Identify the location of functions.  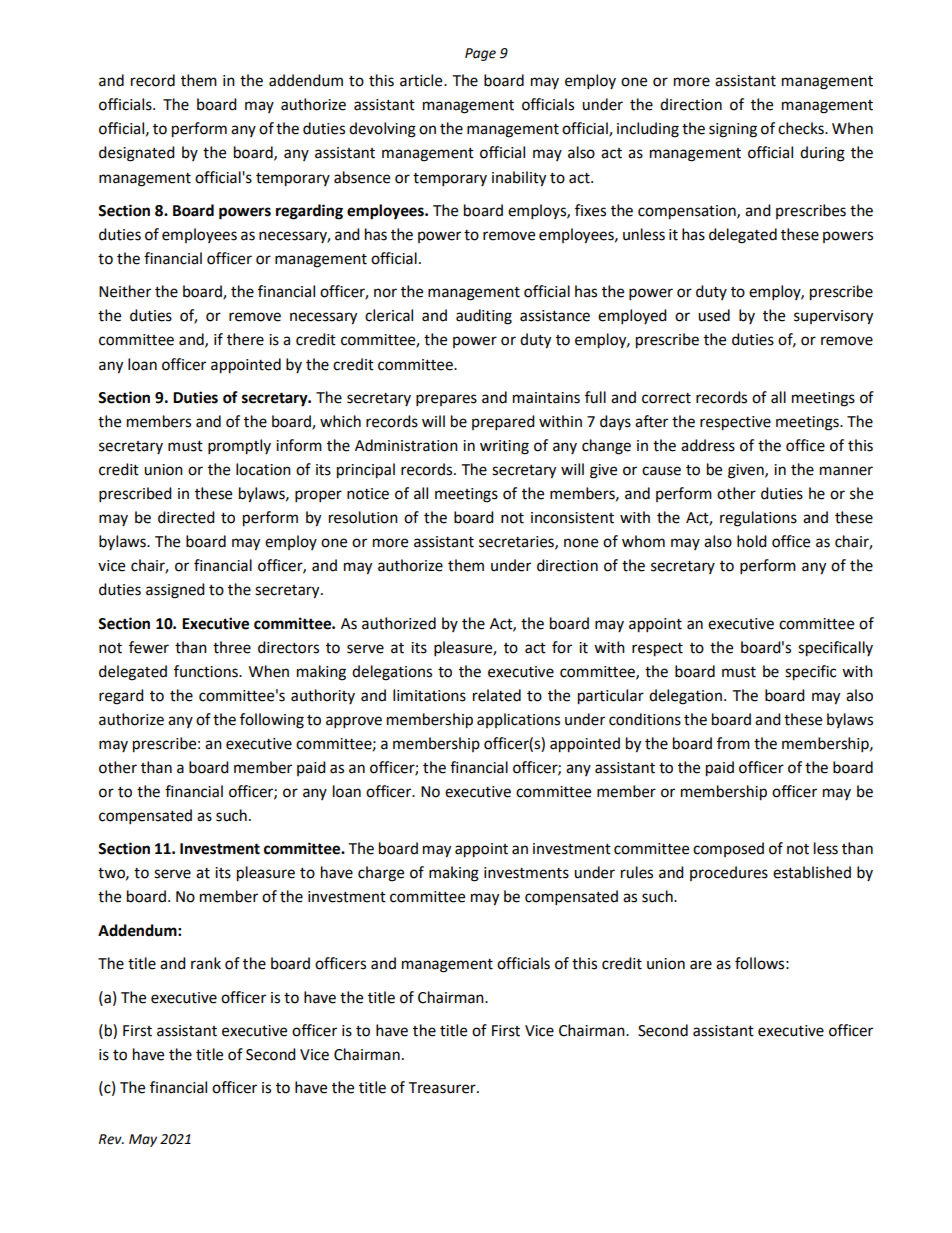
(207, 671).
